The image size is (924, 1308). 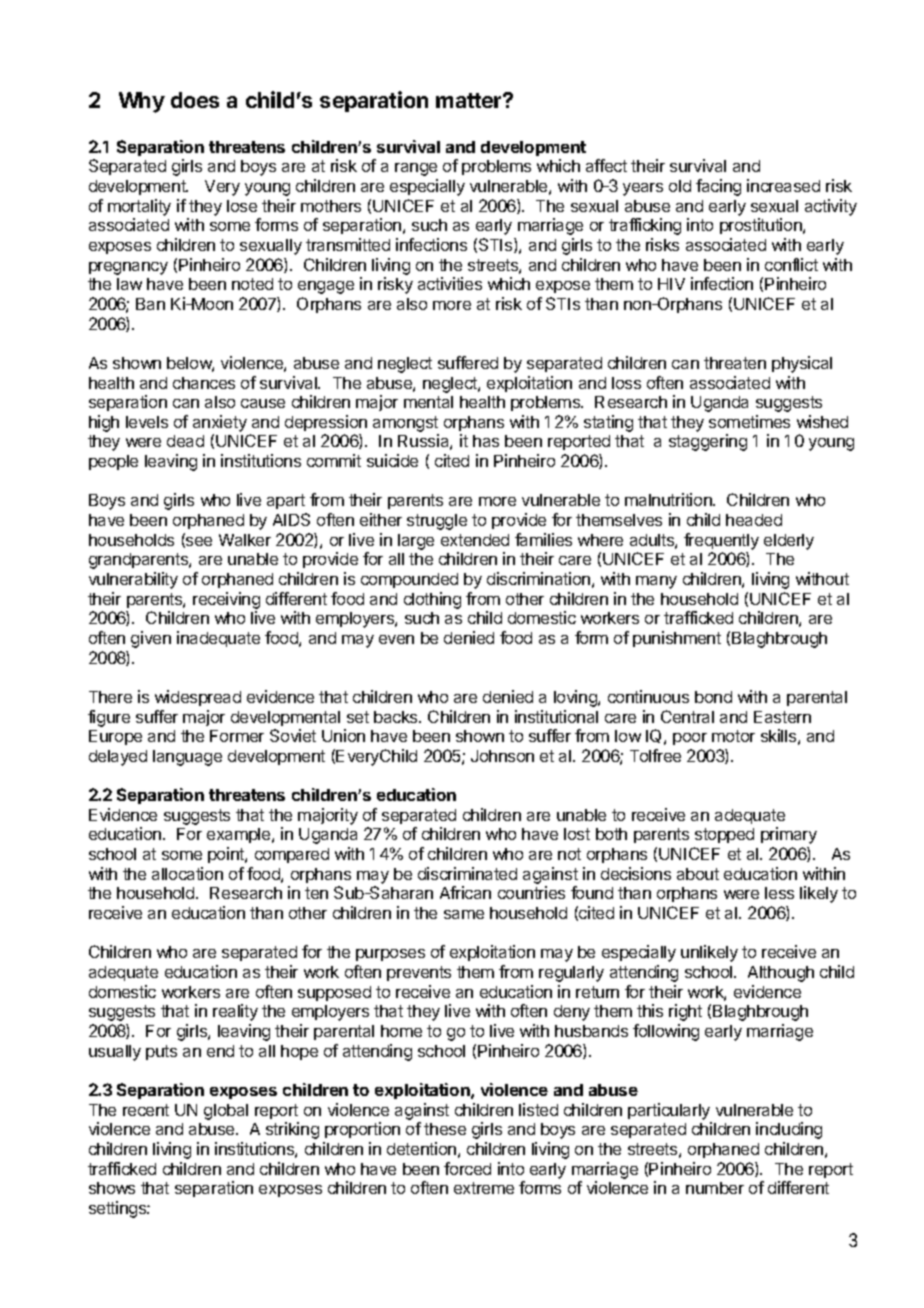 What do you see at coordinates (151, 639) in the screenshot?
I see `given` at bounding box center [151, 639].
